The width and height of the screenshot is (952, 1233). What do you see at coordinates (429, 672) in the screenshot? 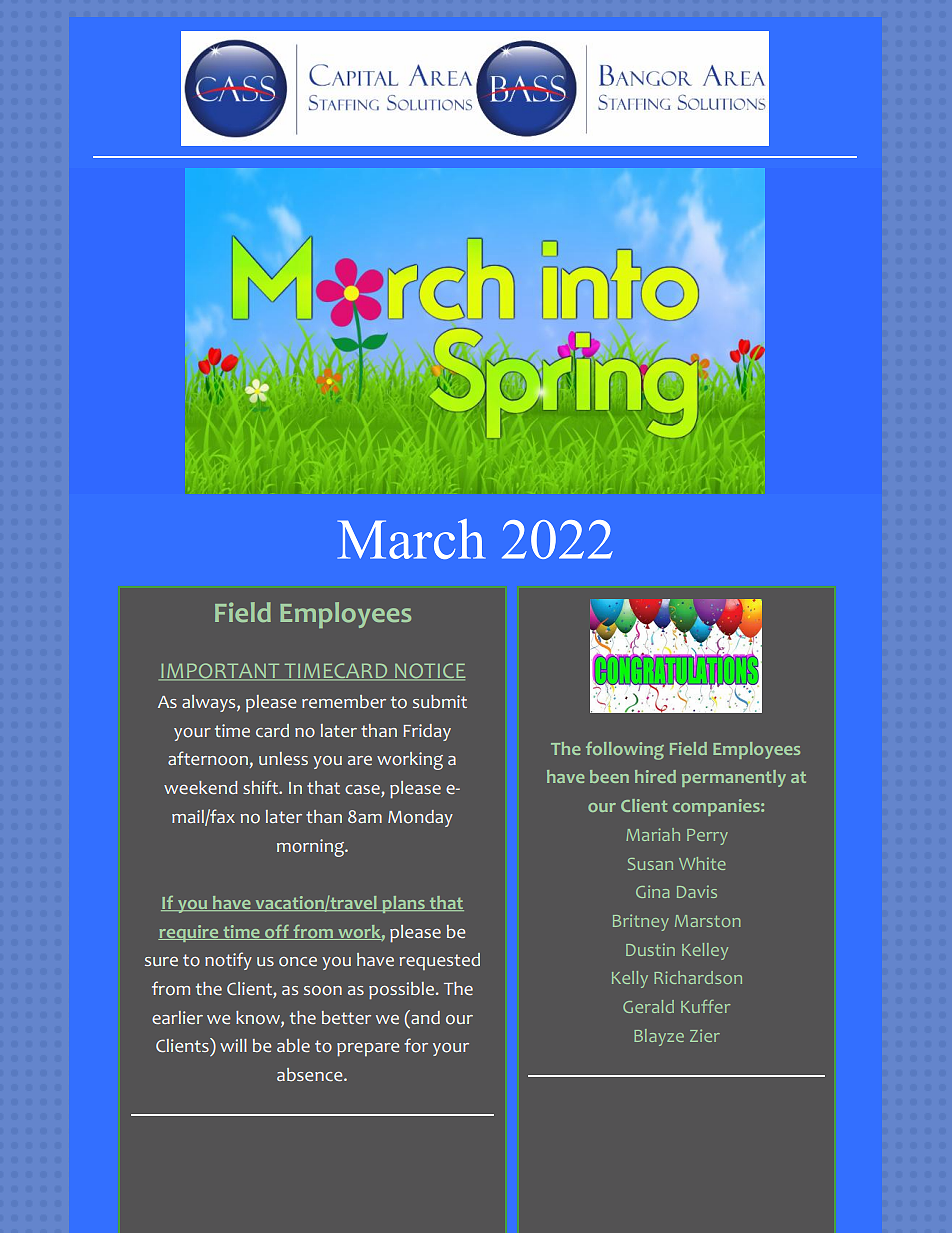
I see `NOTICE` at bounding box center [429, 672].
